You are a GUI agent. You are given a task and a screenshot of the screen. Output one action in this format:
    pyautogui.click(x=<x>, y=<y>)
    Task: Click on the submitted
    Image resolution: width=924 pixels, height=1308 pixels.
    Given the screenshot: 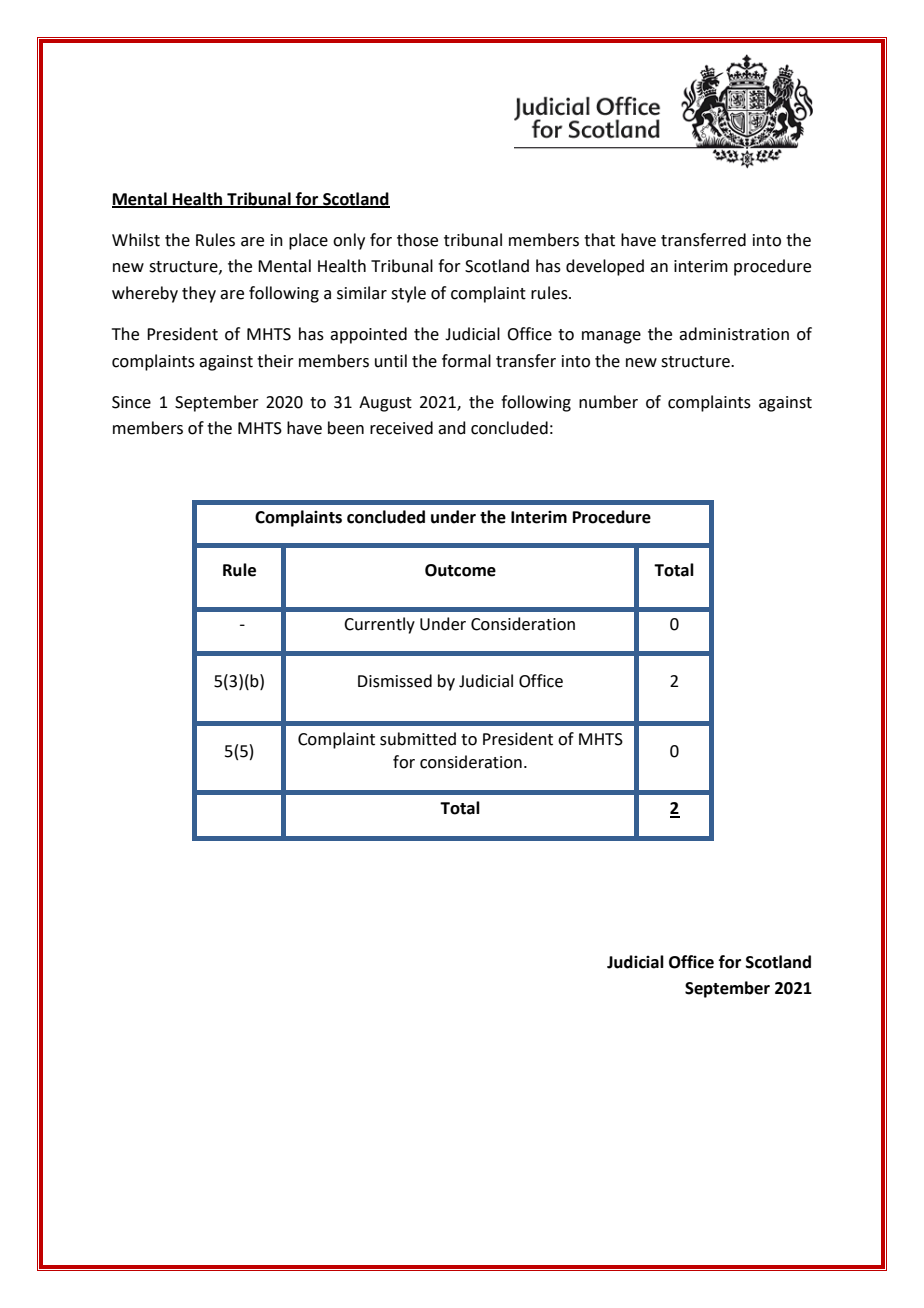 What is the action you would take?
    pyautogui.click(x=418, y=739)
